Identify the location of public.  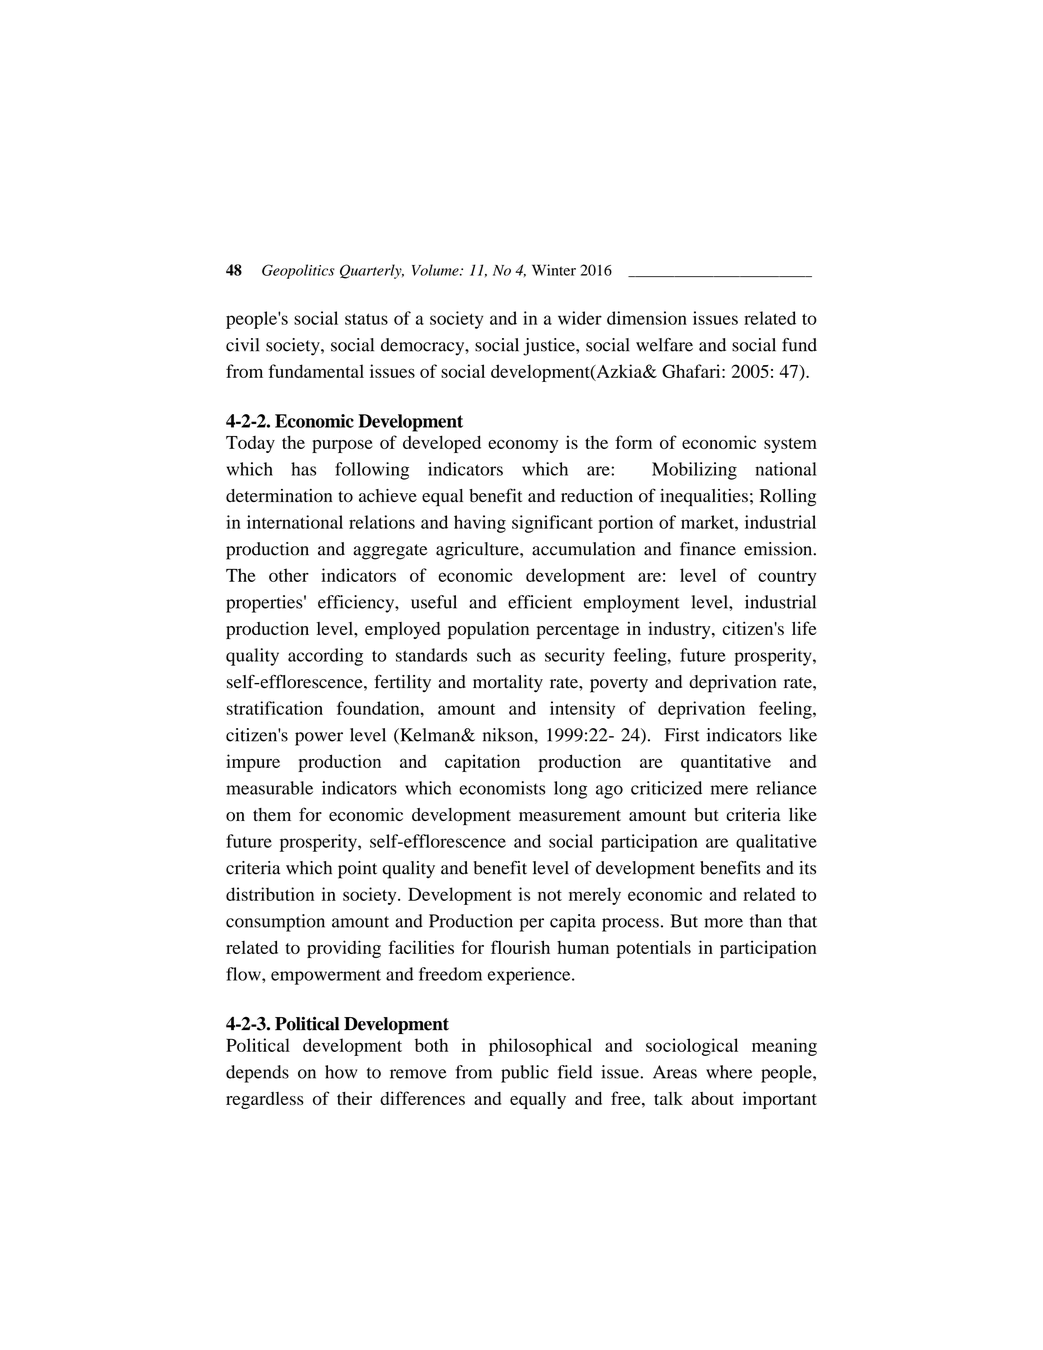
(525, 1074).
